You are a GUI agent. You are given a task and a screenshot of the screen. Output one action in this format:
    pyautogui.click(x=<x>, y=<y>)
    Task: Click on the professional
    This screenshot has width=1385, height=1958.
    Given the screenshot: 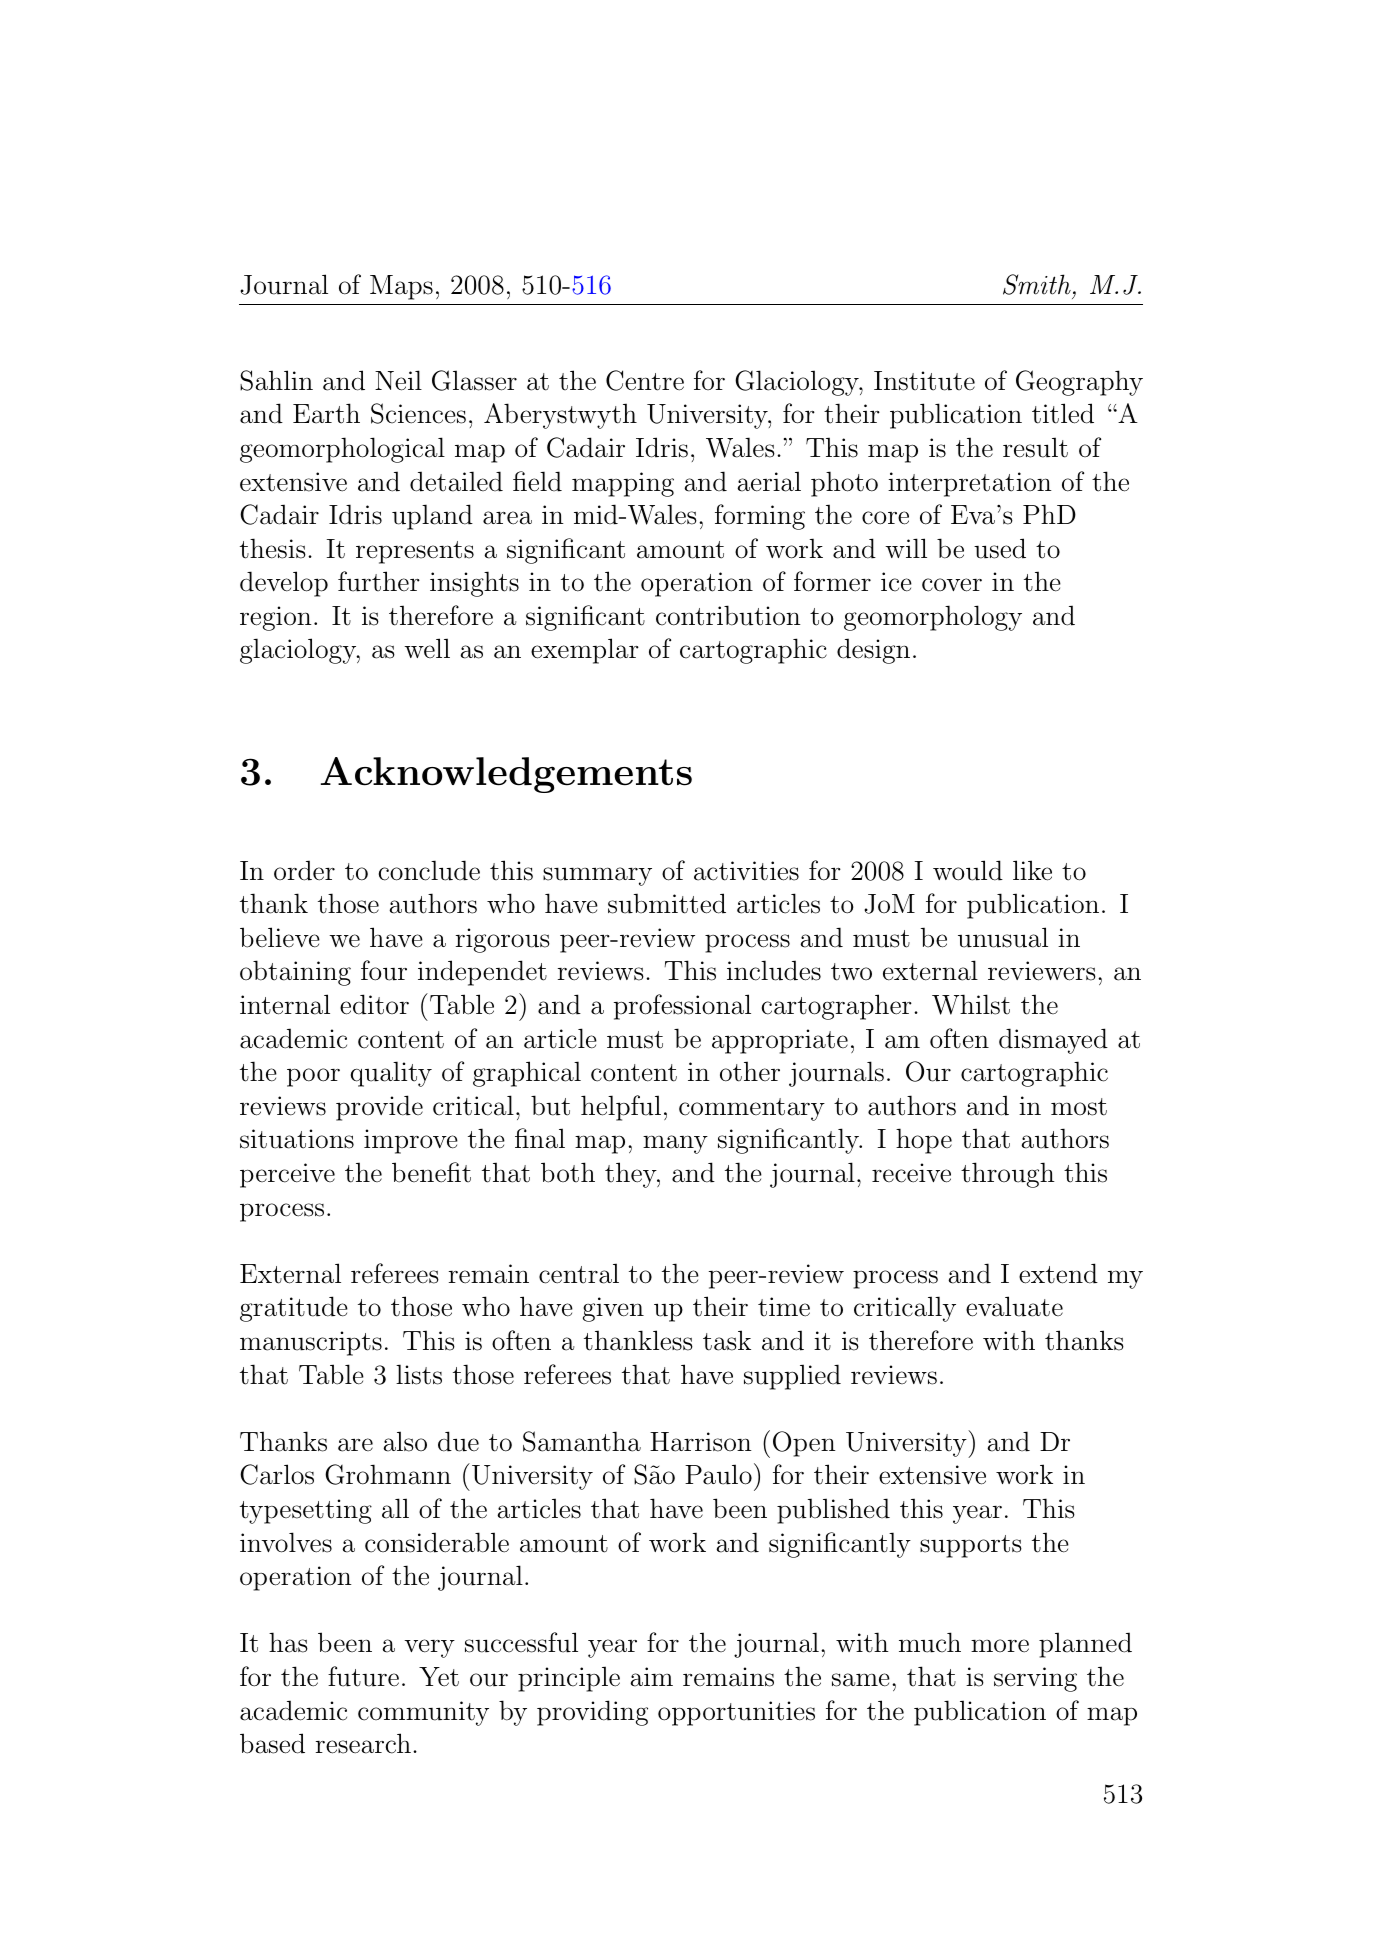 What is the action you would take?
    pyautogui.click(x=682, y=1007)
